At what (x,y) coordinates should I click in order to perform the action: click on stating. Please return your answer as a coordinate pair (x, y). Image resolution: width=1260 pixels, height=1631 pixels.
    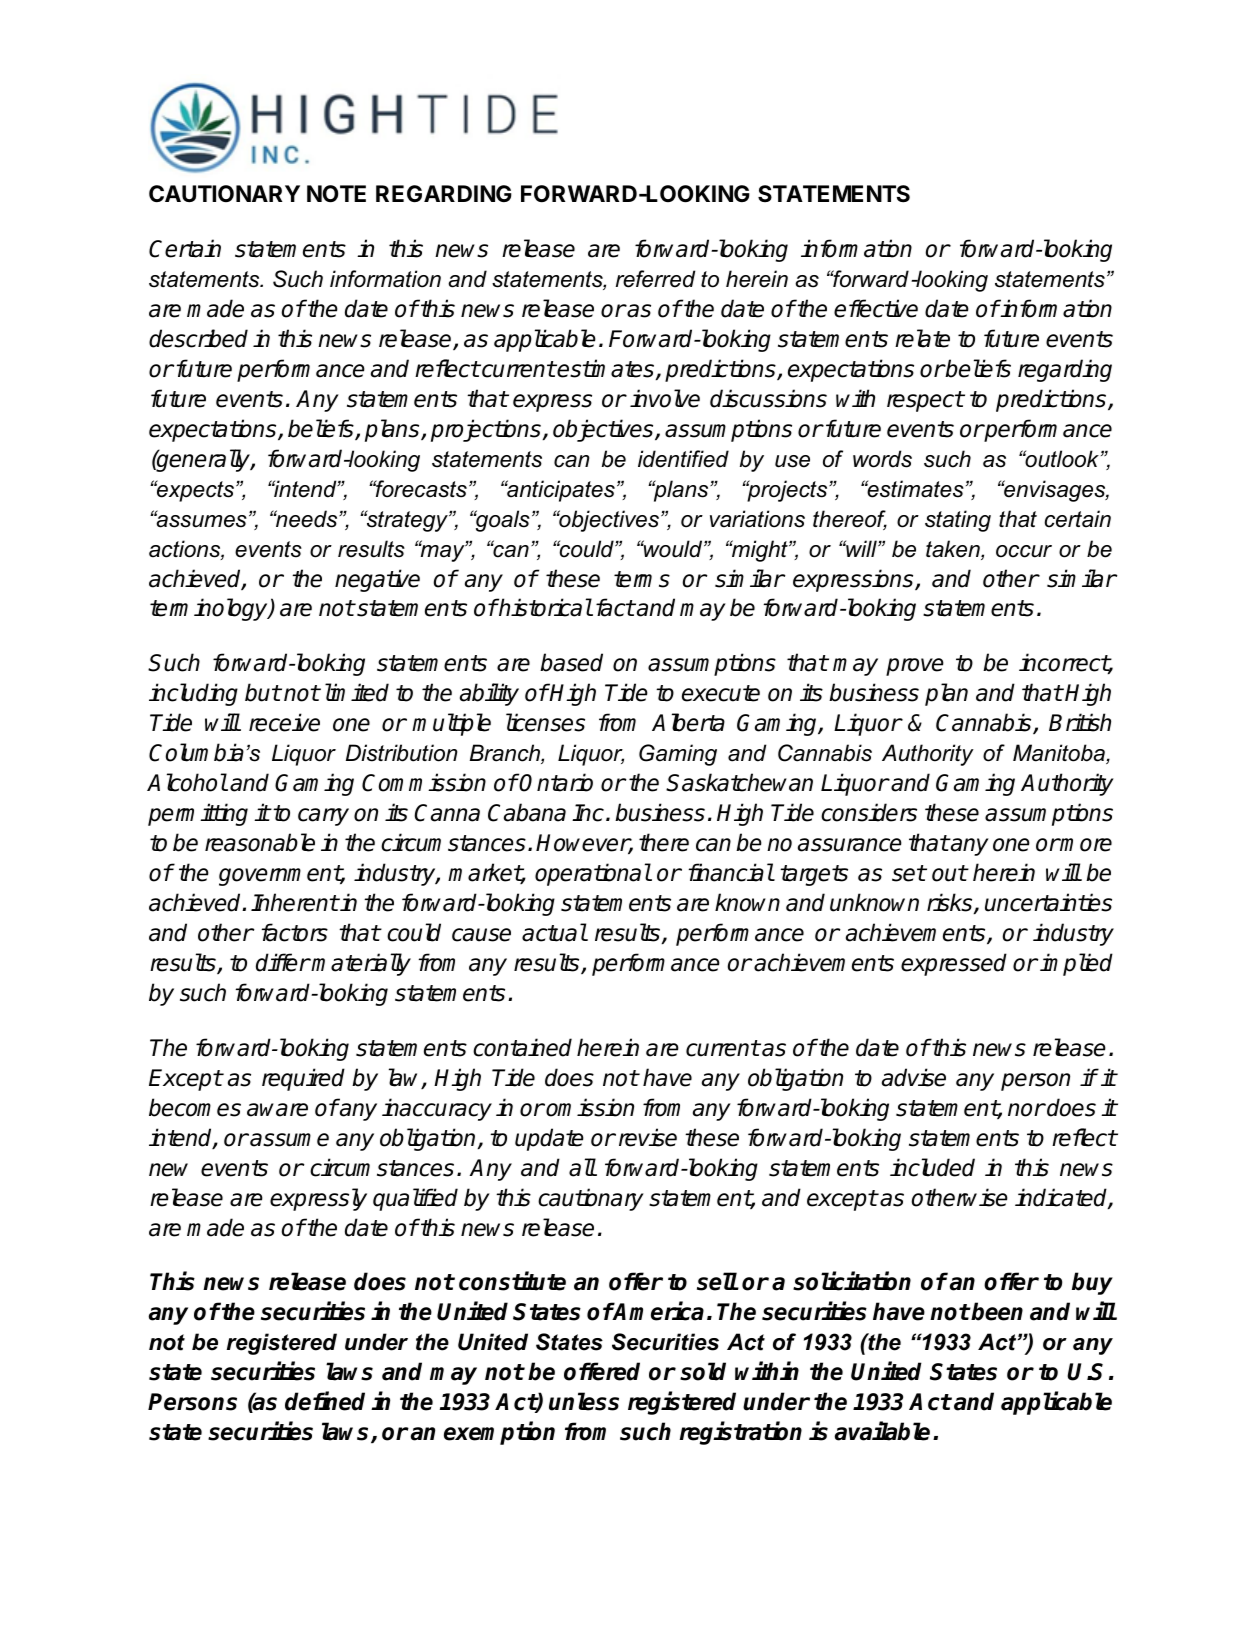
    Looking at the image, I should click on (958, 521).
